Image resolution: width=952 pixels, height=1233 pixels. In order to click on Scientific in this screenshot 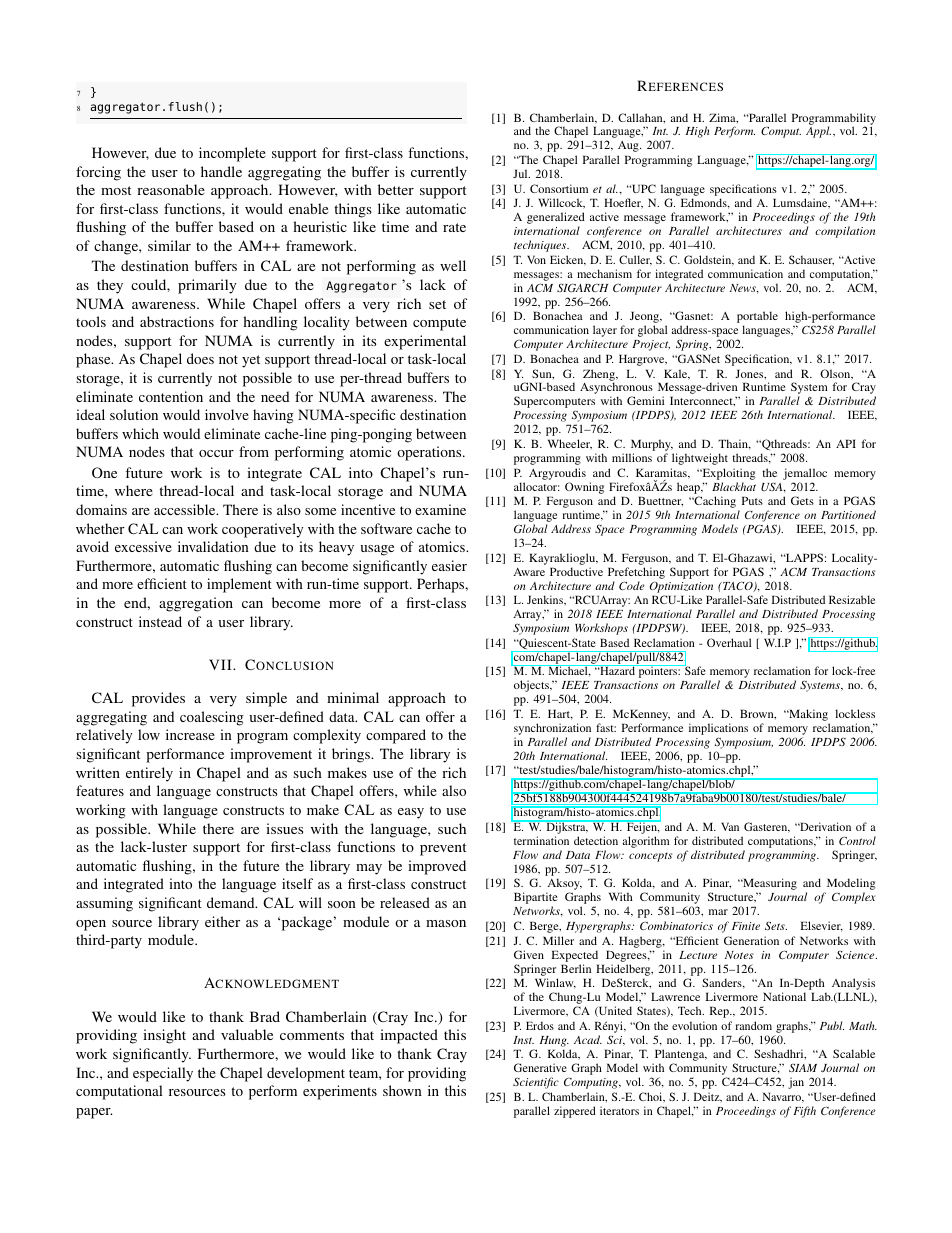, I will do `click(536, 1083)`.
